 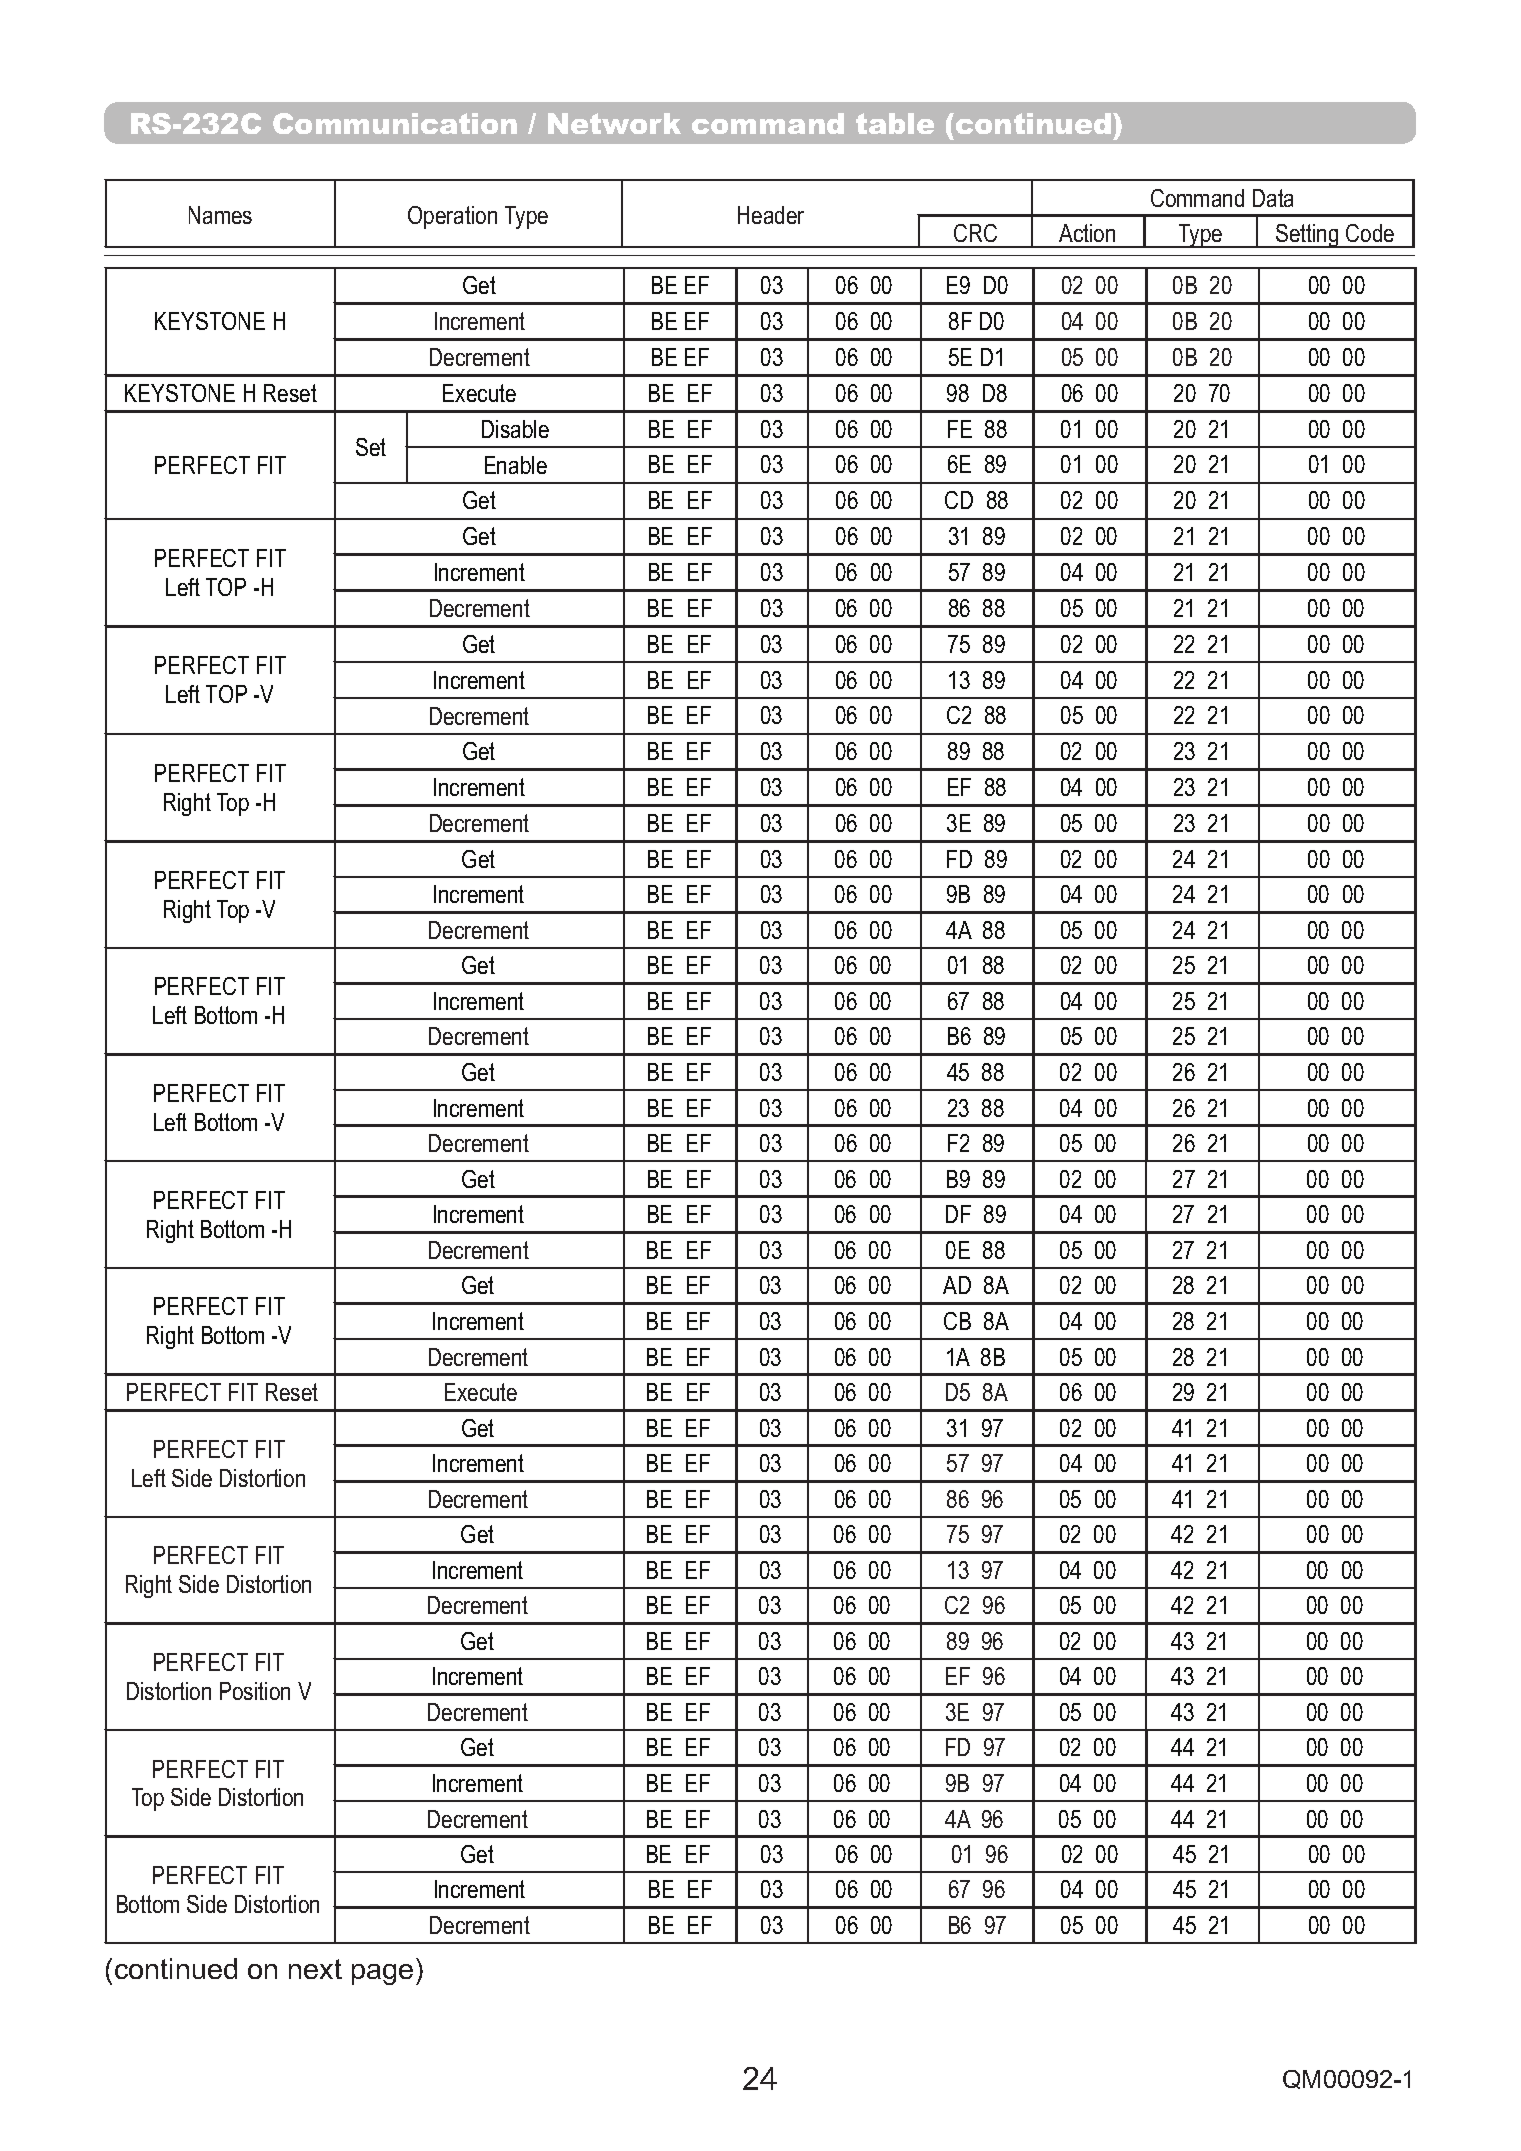 I want to click on Header, so click(x=771, y=215).
